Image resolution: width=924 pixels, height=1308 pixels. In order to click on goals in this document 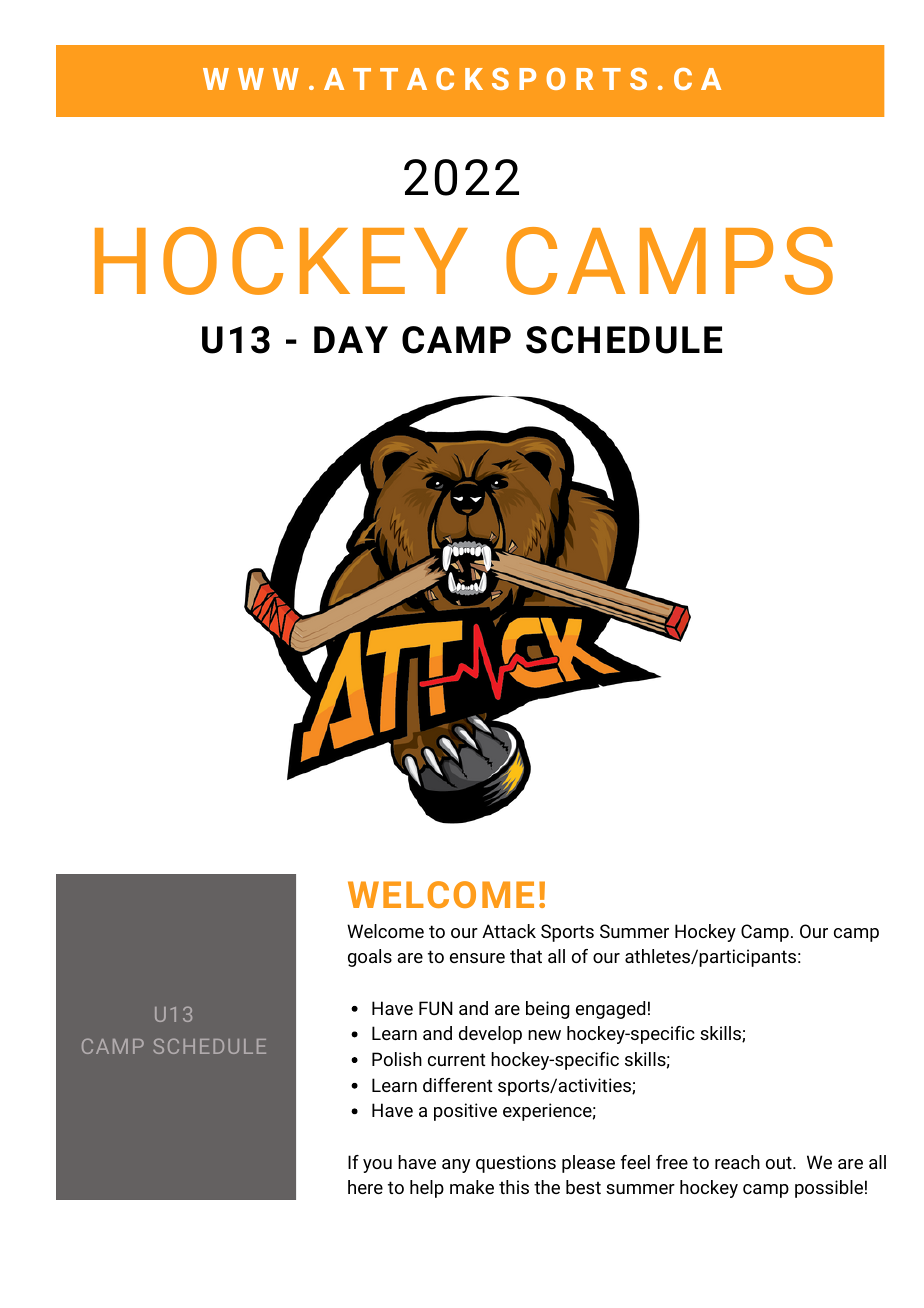, I will do `click(370, 958)`.
